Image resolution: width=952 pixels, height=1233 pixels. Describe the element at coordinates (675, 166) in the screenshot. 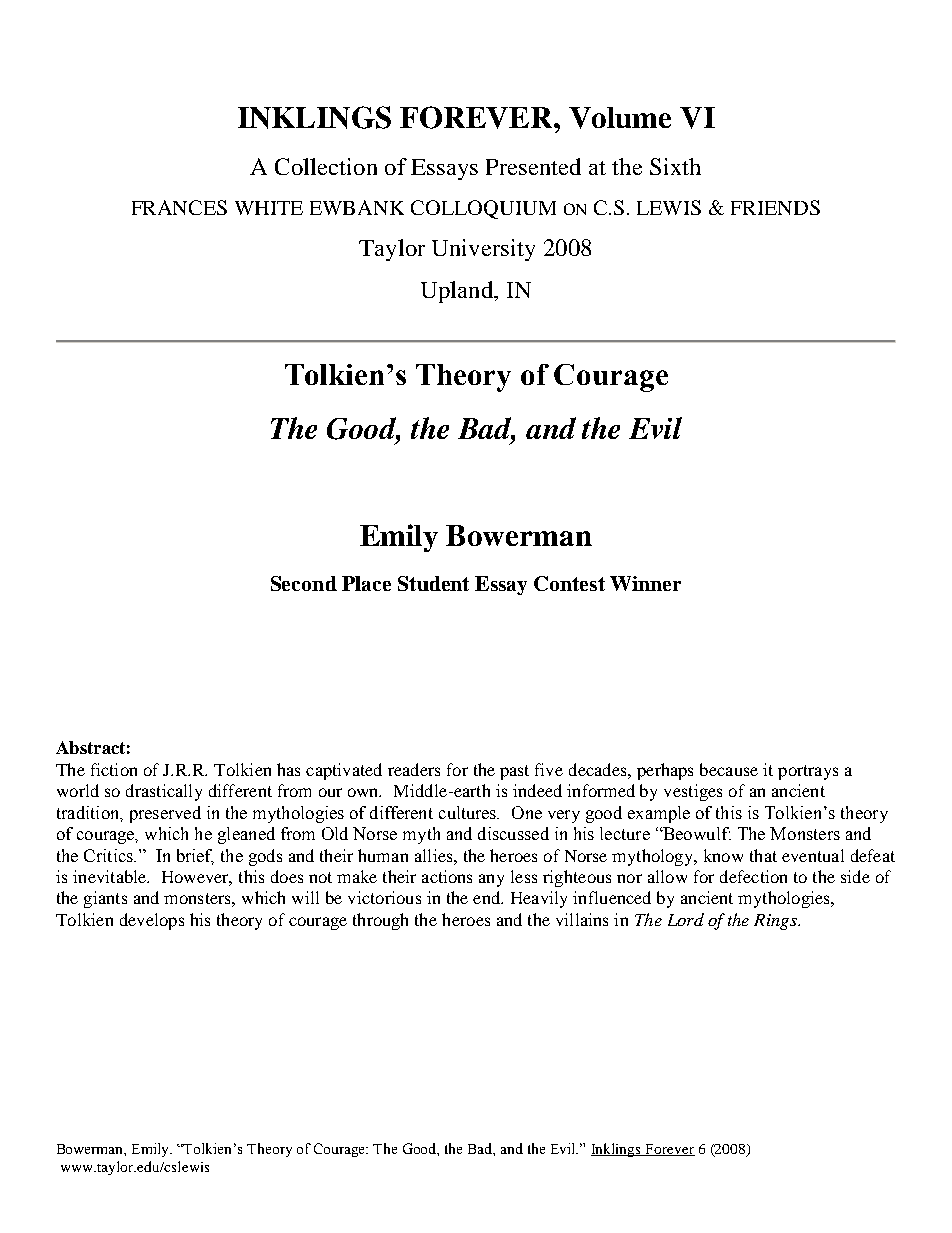

I see `Sixth` at that location.
